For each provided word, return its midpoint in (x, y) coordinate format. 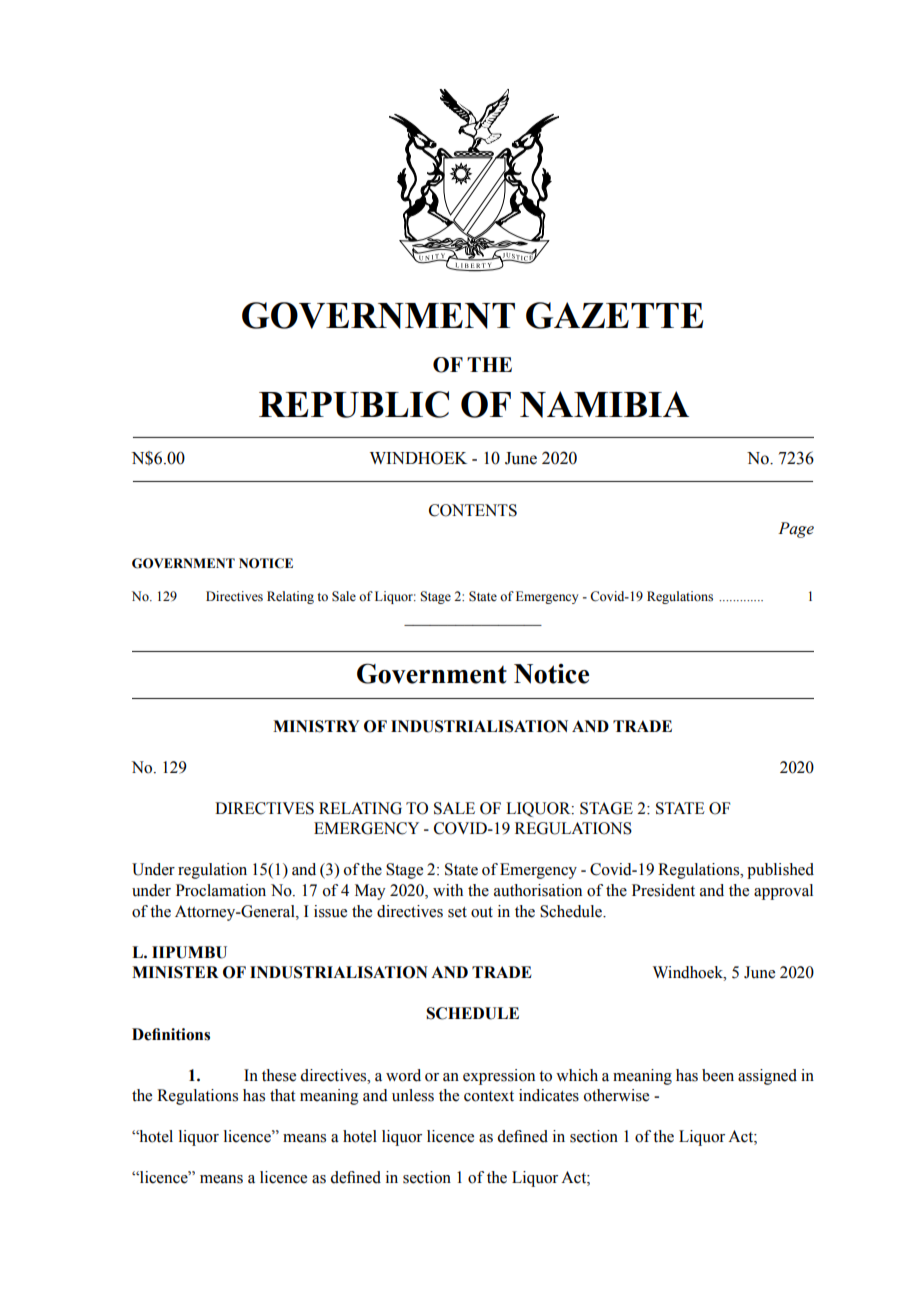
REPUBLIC (354, 404)
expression (499, 1077)
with (448, 890)
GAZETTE (614, 315)
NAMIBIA (604, 404)
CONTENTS (473, 510)
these (279, 1075)
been (718, 1075)
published (780, 871)
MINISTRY (316, 726)
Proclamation (221, 890)
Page (796, 530)
